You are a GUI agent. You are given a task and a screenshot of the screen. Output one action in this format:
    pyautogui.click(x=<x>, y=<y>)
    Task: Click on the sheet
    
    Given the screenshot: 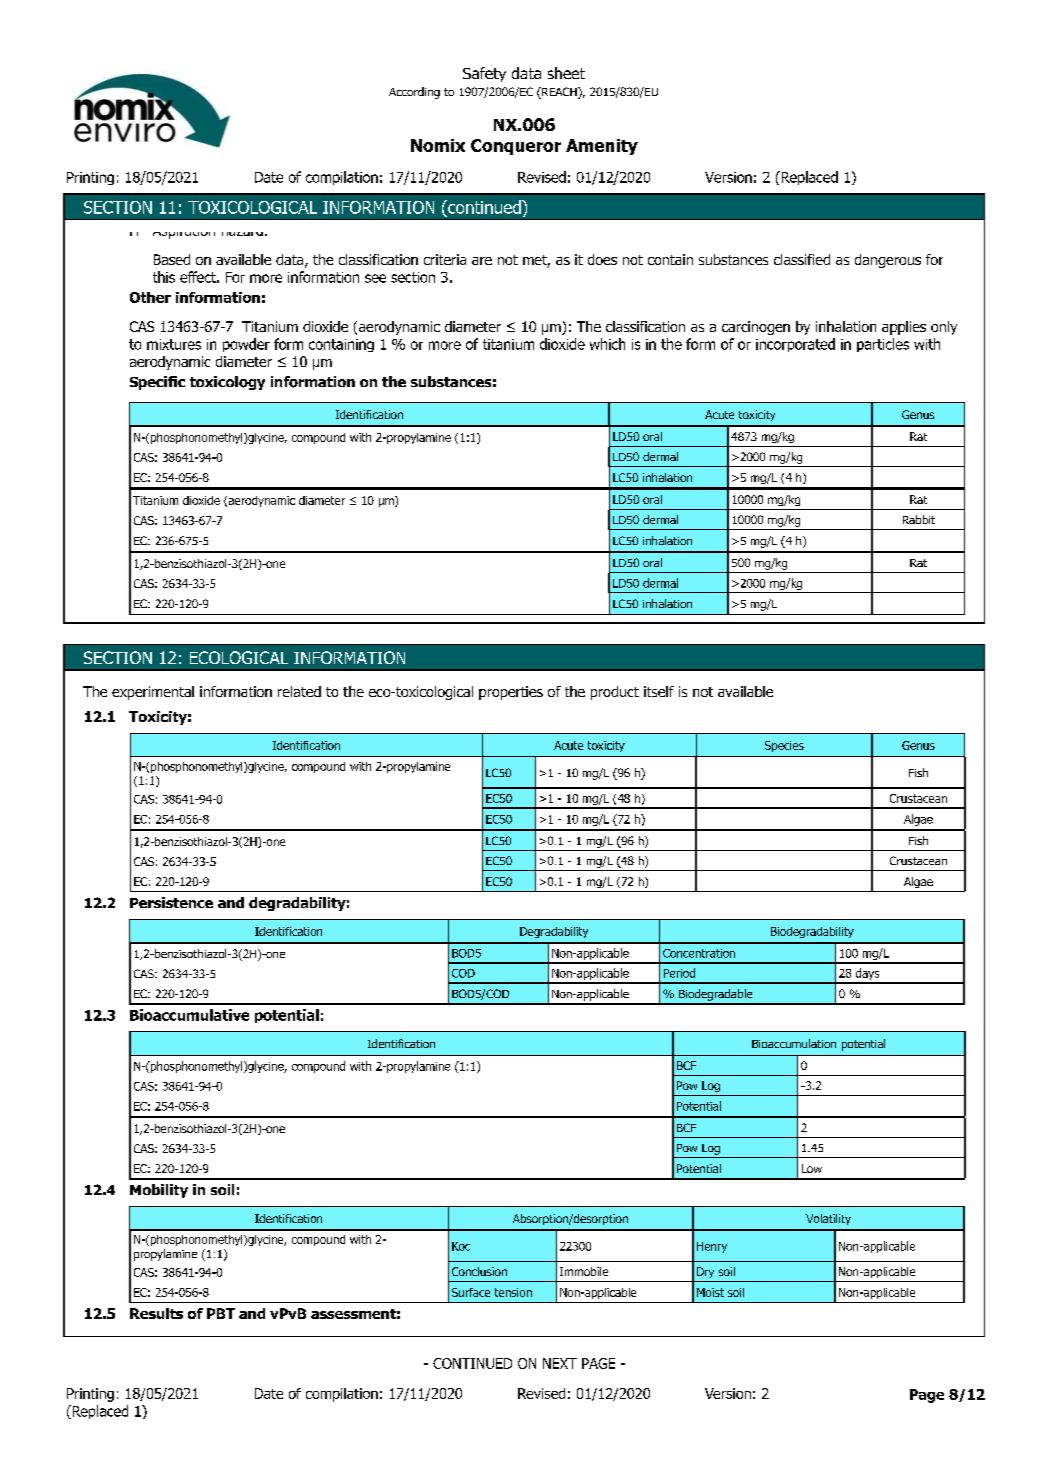 What is the action you would take?
    pyautogui.click(x=566, y=73)
